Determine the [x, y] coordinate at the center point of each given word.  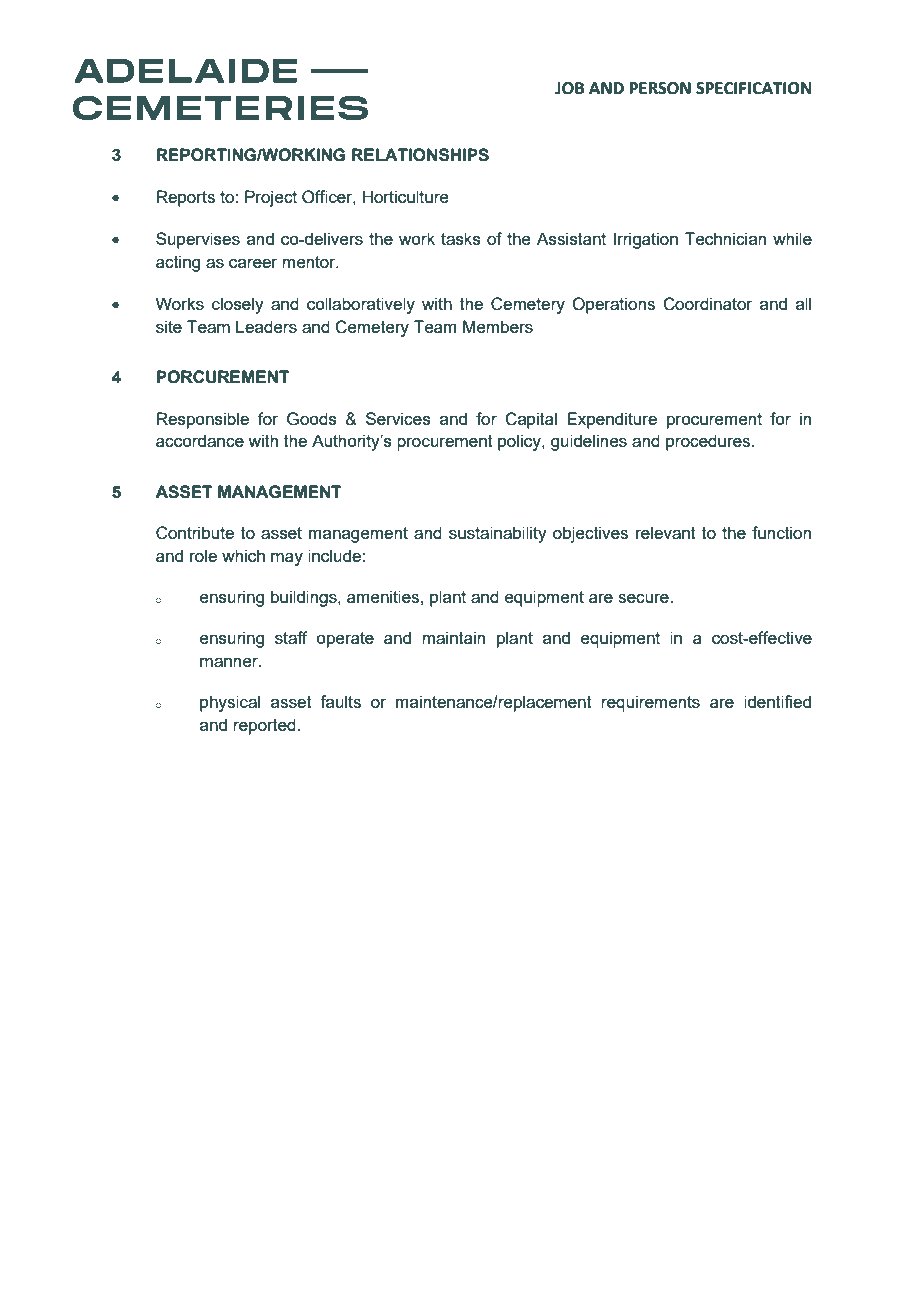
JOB [570, 88]
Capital [531, 420]
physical [230, 703]
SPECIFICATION [753, 88]
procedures [709, 442]
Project [271, 198]
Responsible [203, 420]
